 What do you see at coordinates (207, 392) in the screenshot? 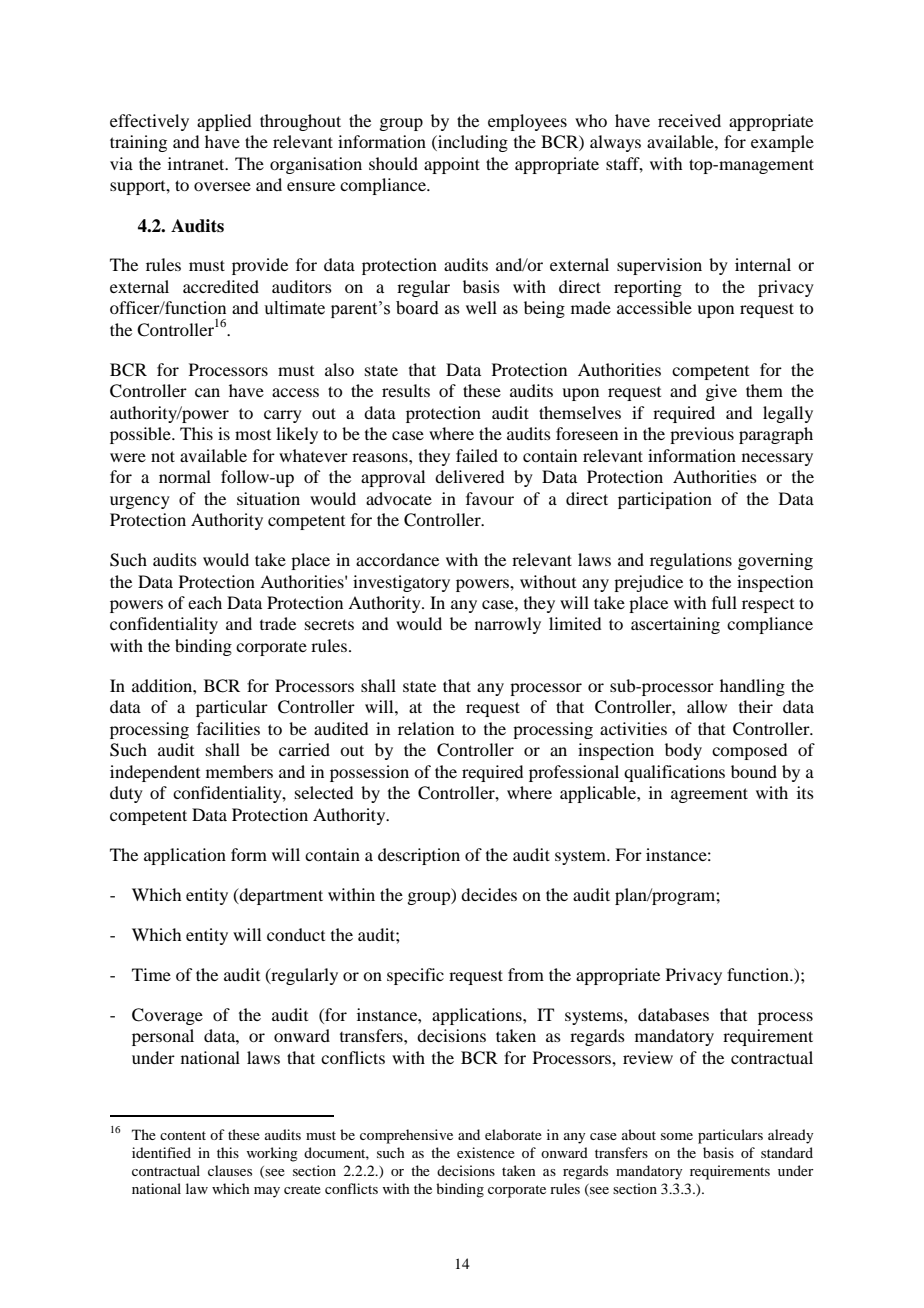
I see `can` at bounding box center [207, 392].
